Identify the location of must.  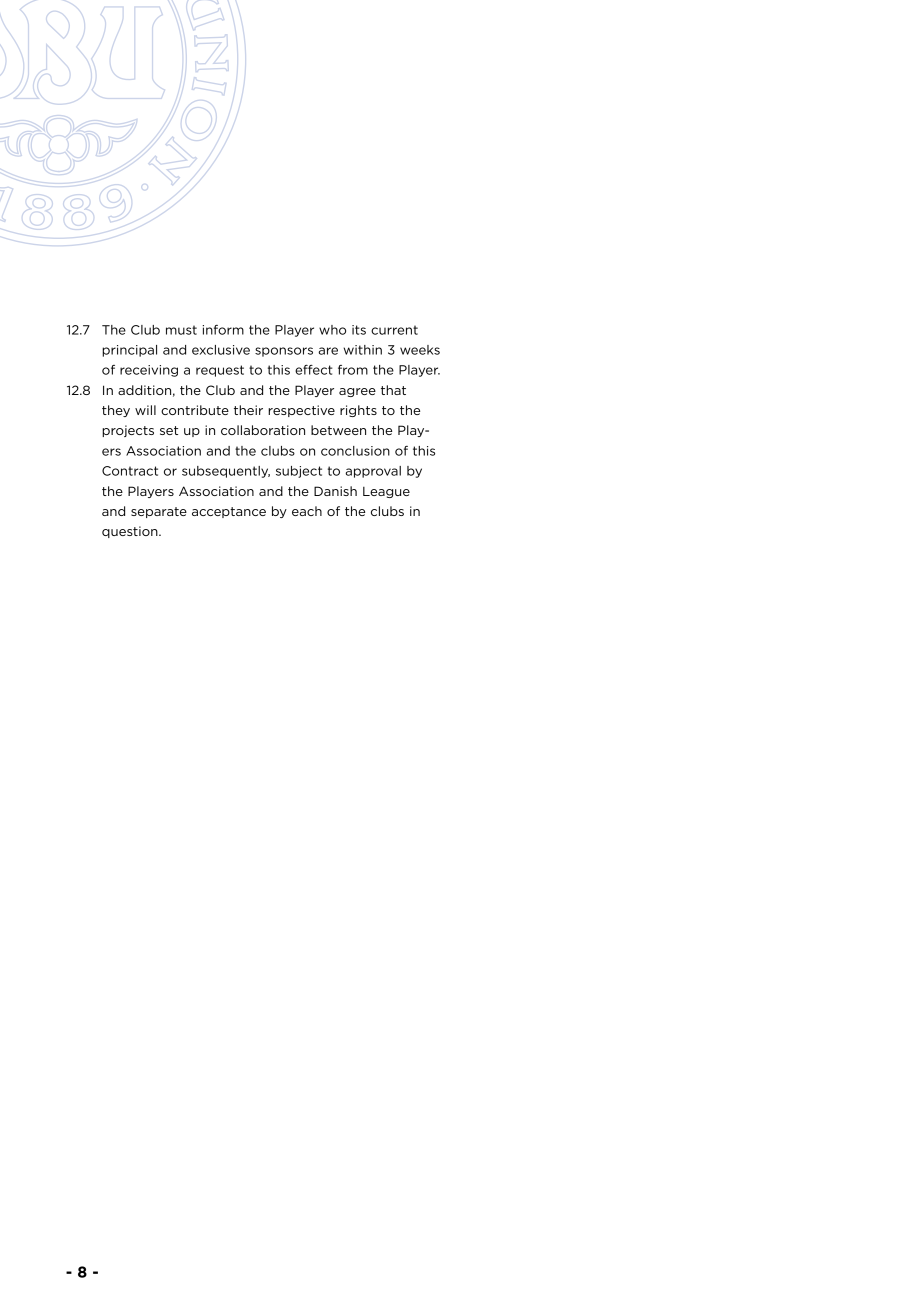
(181, 330).
